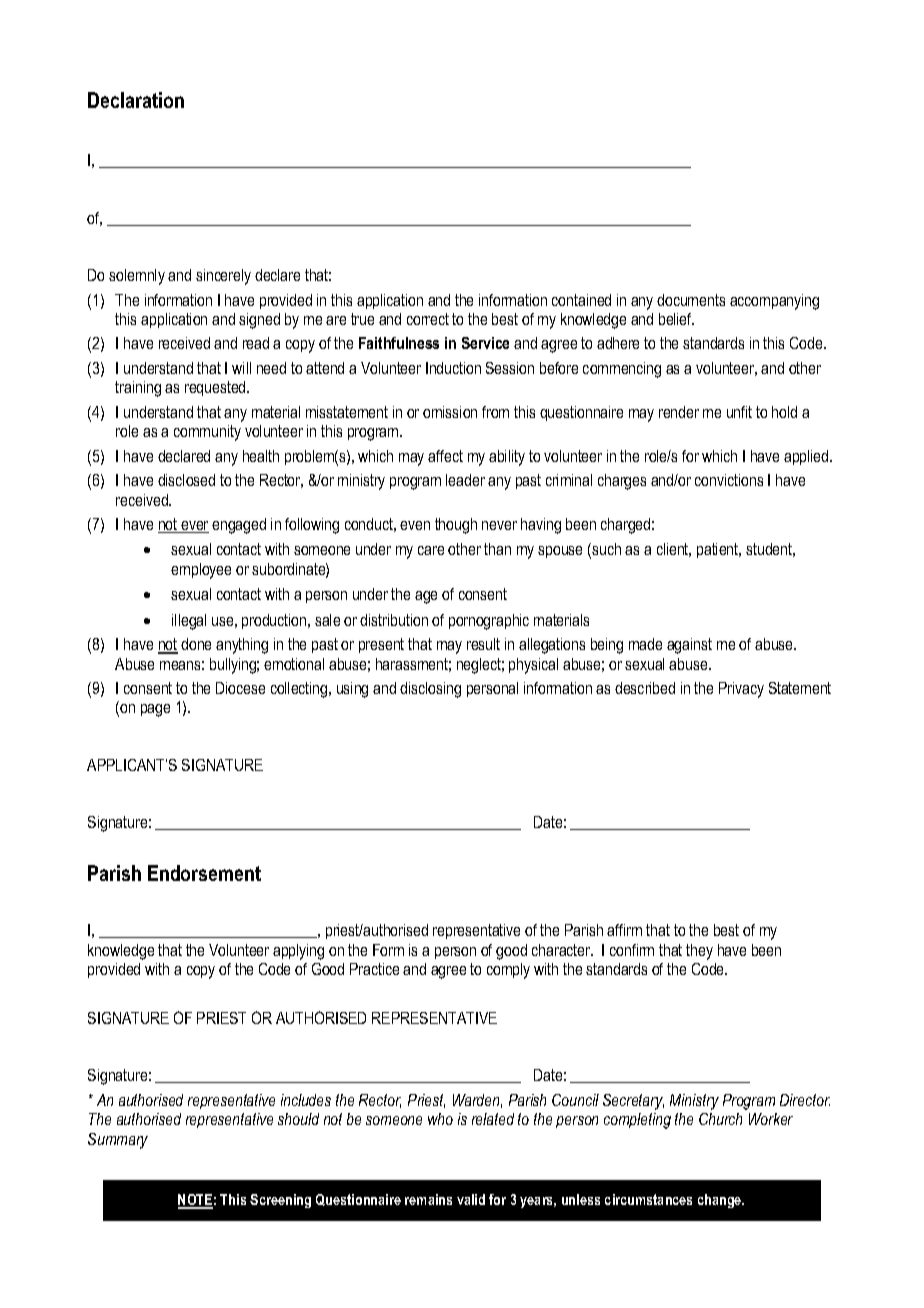 This image has width=924, height=1308. I want to click on requested, so click(216, 388).
